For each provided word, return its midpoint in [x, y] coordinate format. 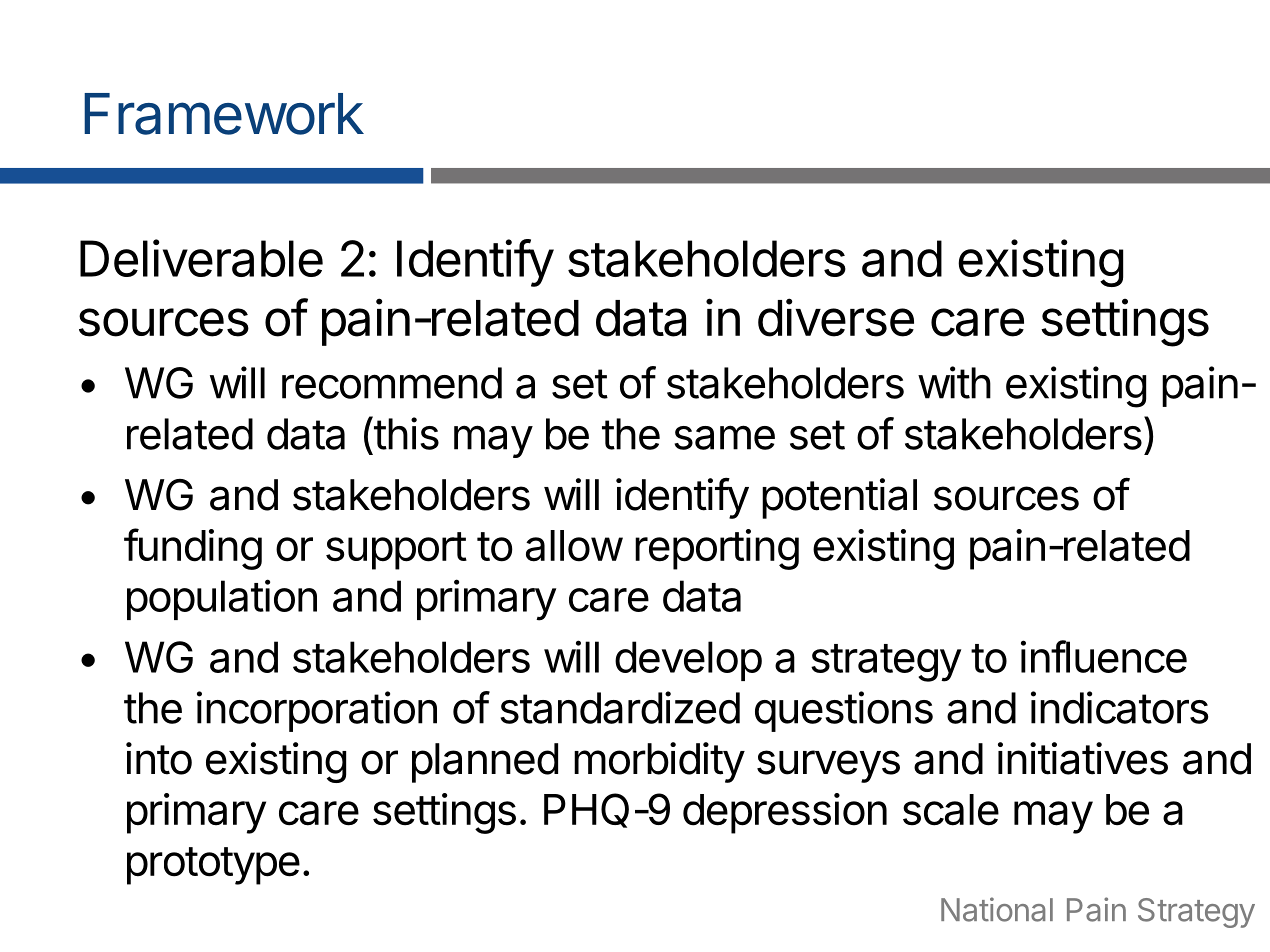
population [222, 599]
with [954, 382]
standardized [620, 707]
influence [1104, 656]
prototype [213, 866]
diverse [836, 317]
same [725, 437]
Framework [224, 114]
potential [839, 498]
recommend [392, 383]
